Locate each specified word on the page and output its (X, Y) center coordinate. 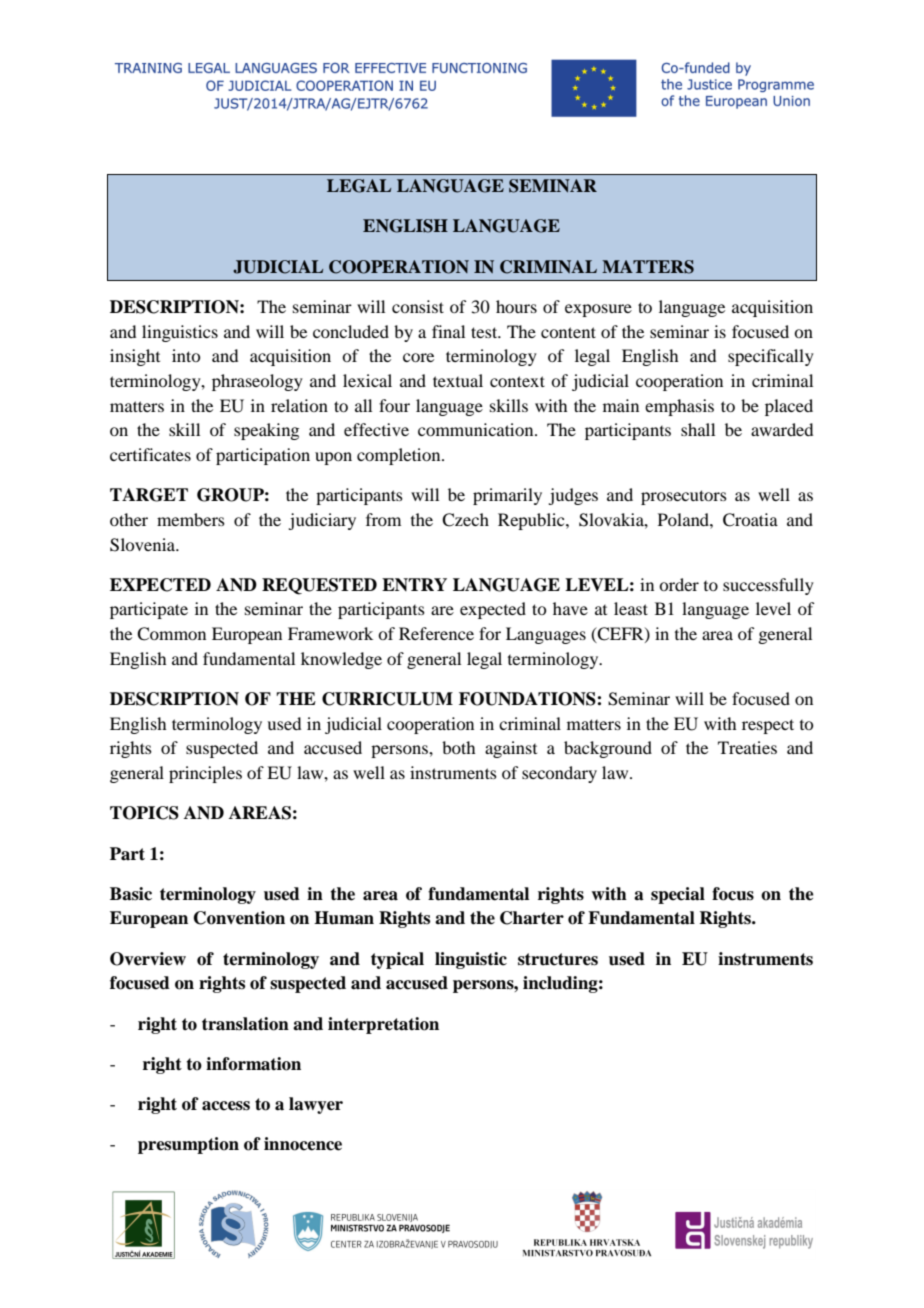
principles (205, 774)
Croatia (750, 520)
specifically (771, 357)
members (191, 519)
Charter (532, 918)
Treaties (747, 747)
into (186, 355)
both (458, 747)
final (448, 331)
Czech (465, 520)
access (226, 1106)
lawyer (316, 1105)
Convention (239, 918)
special (678, 895)
